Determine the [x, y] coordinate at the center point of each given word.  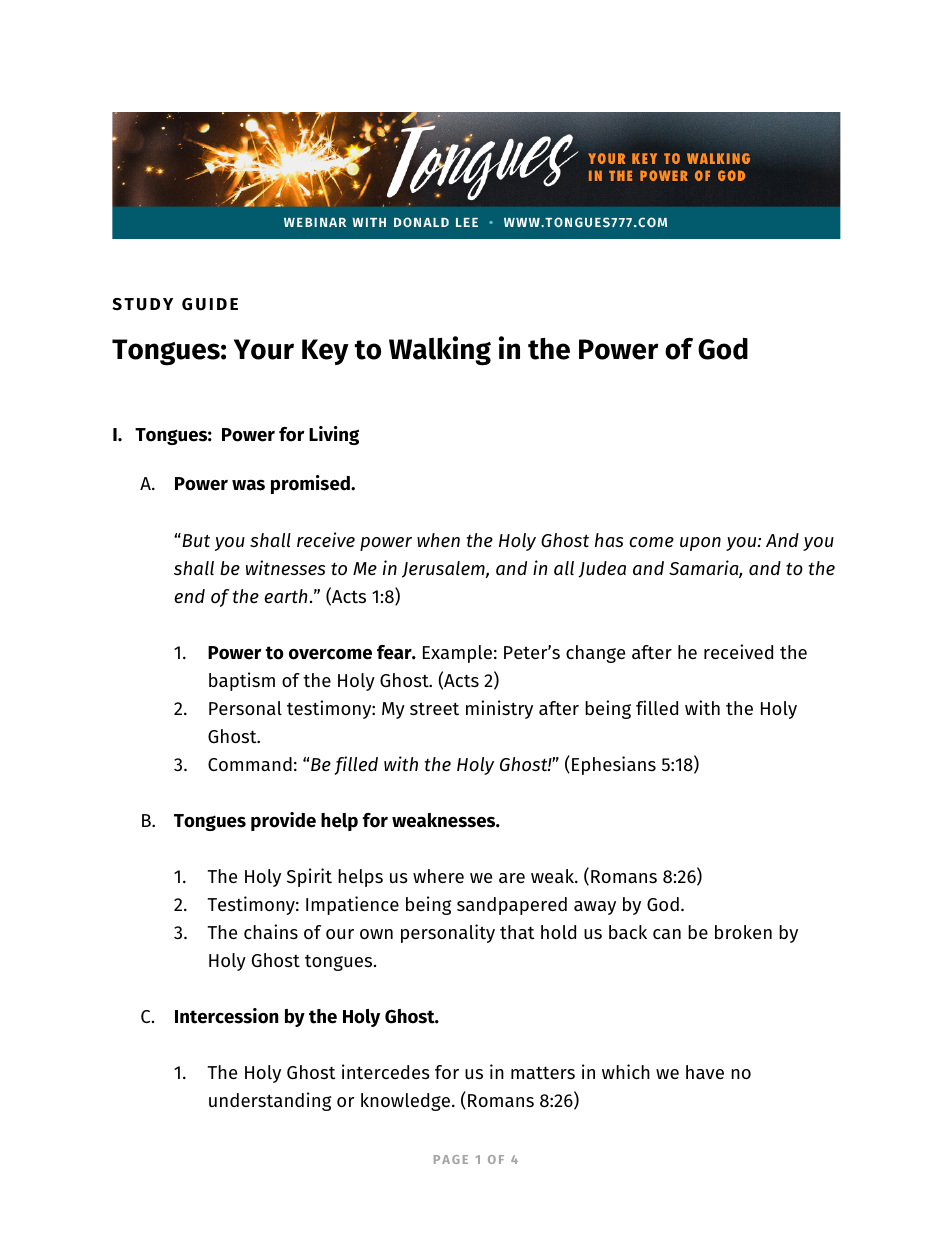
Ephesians [614, 765]
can [667, 934]
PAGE [451, 1159]
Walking [440, 351]
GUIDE [210, 304]
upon [700, 544]
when [438, 540]
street [434, 708]
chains [271, 931]
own [376, 934]
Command [250, 764]
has [609, 540]
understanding [270, 1101]
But [195, 540]
